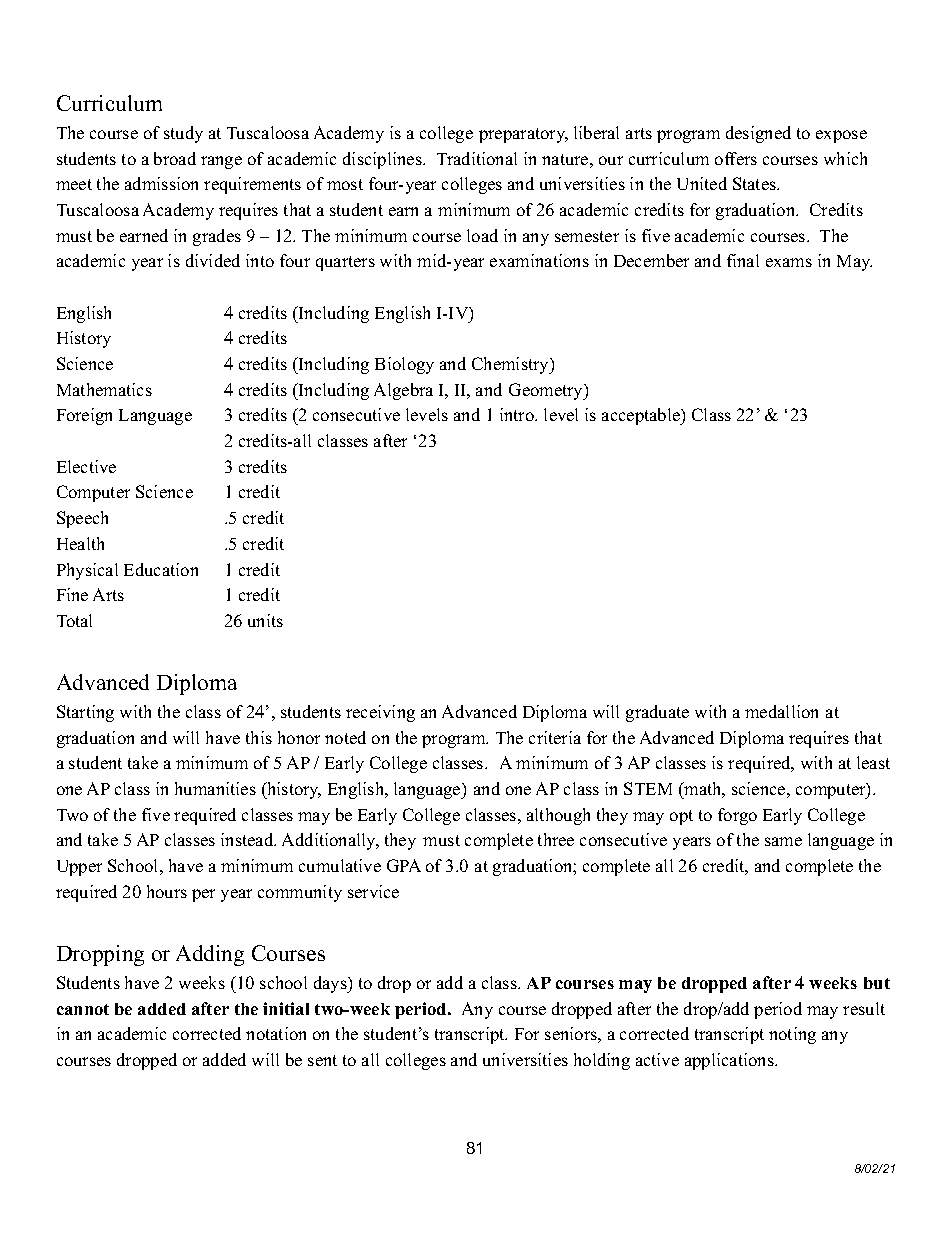  I want to click on Starting, so click(85, 713).
